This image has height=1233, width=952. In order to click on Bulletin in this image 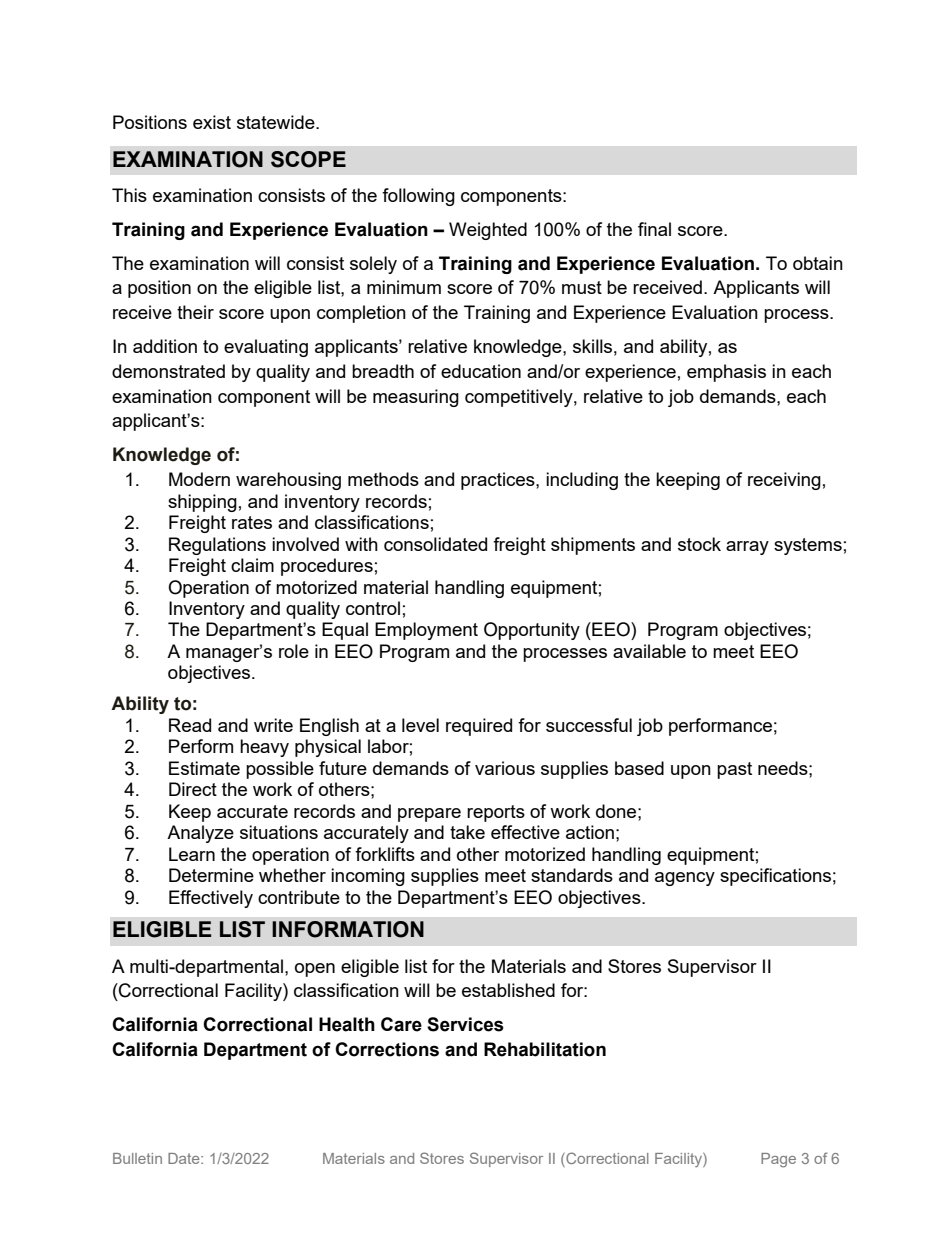, I will do `click(137, 1158)`.
